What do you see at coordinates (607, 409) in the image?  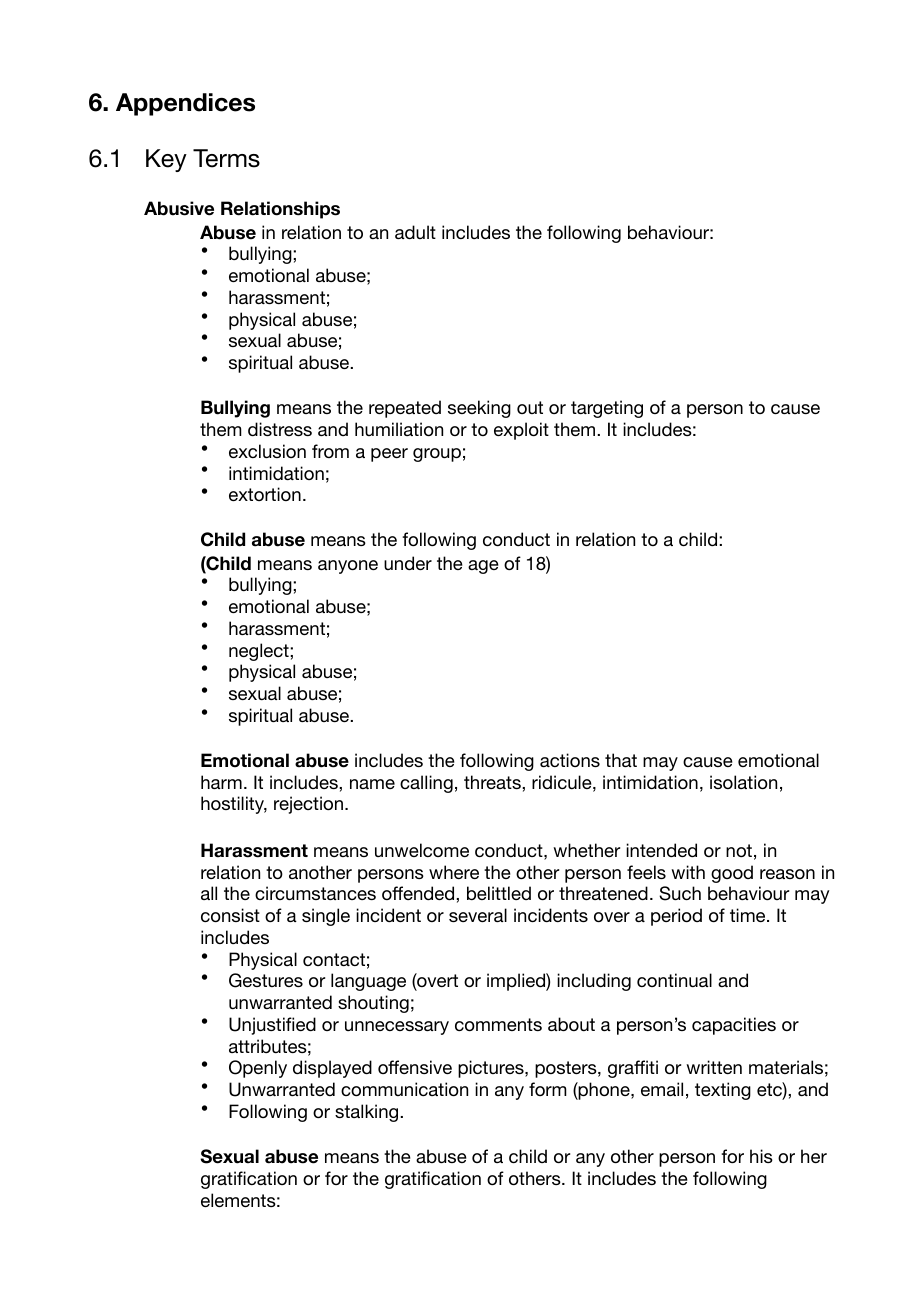 I see `targeting` at bounding box center [607, 409].
